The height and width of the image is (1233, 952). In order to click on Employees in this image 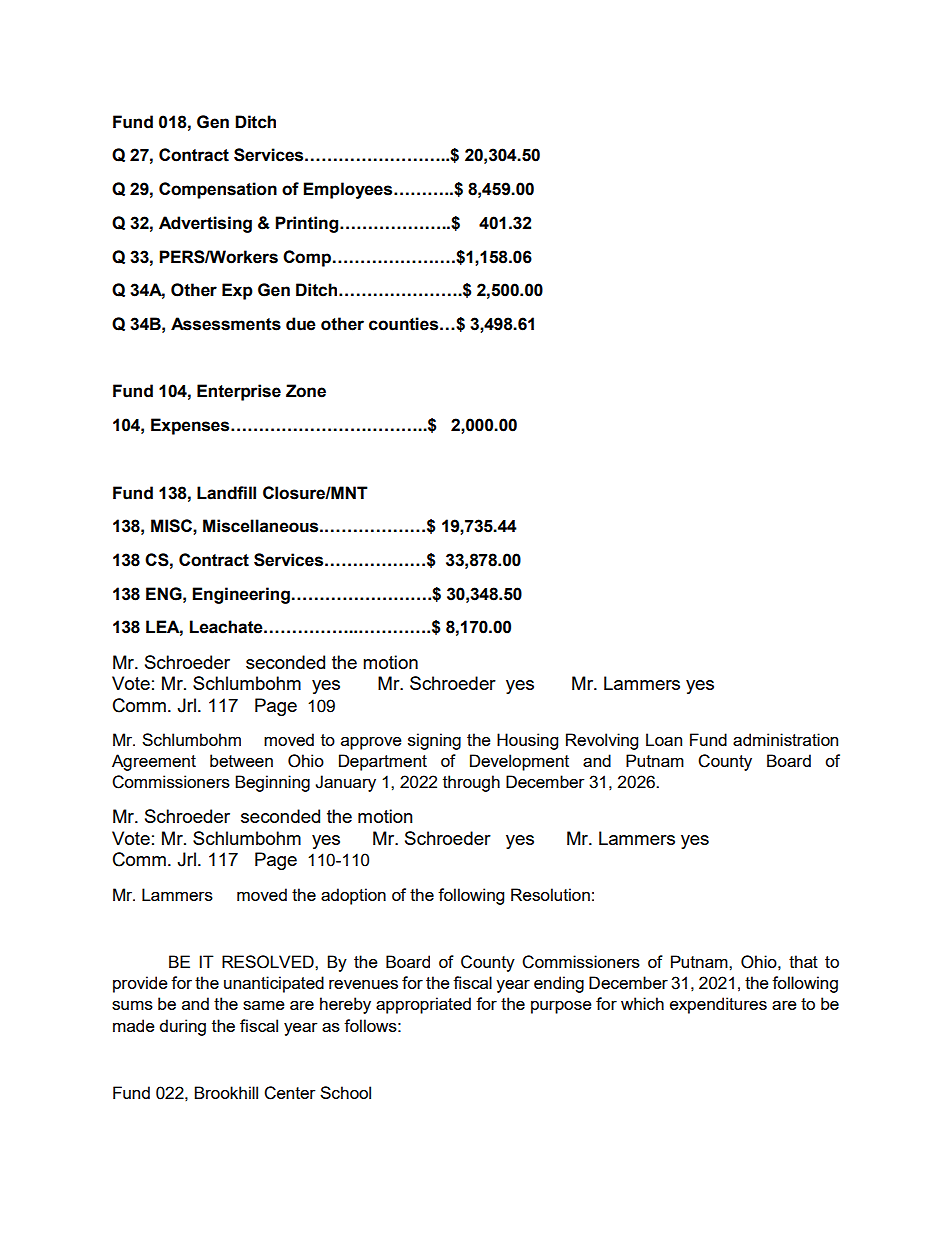, I will do `click(349, 190)`.
